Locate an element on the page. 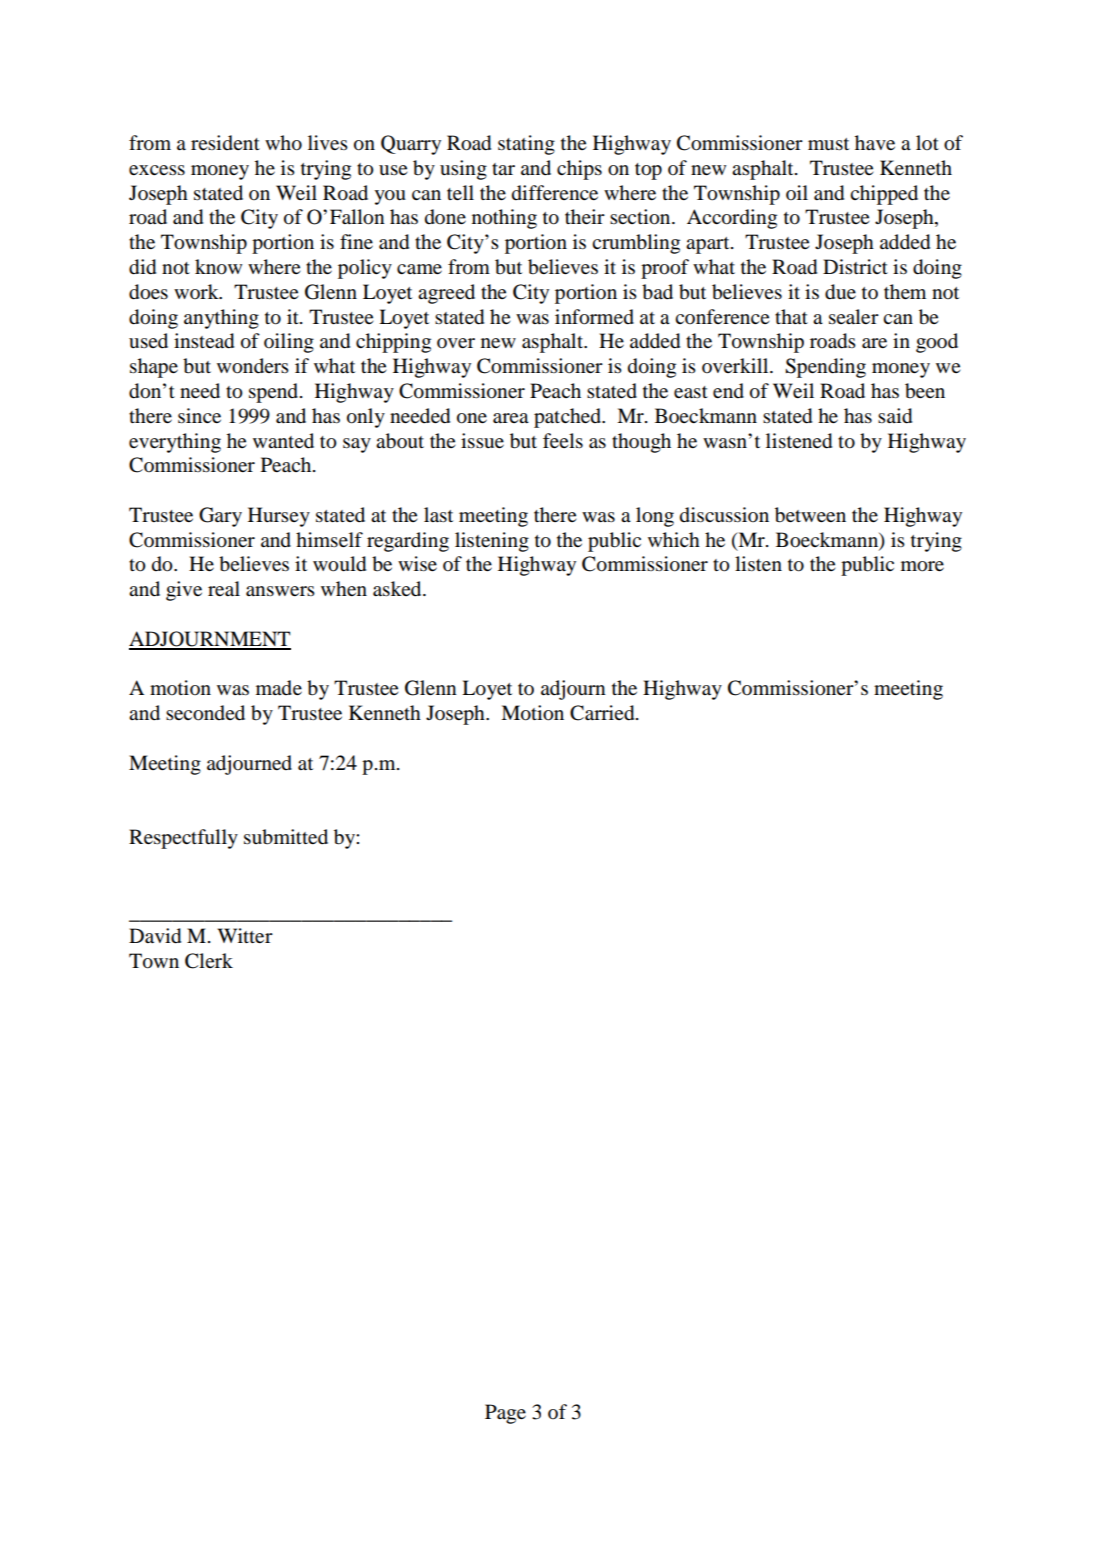 This document has height=1554, width=1098. difference is located at coordinates (555, 193).
